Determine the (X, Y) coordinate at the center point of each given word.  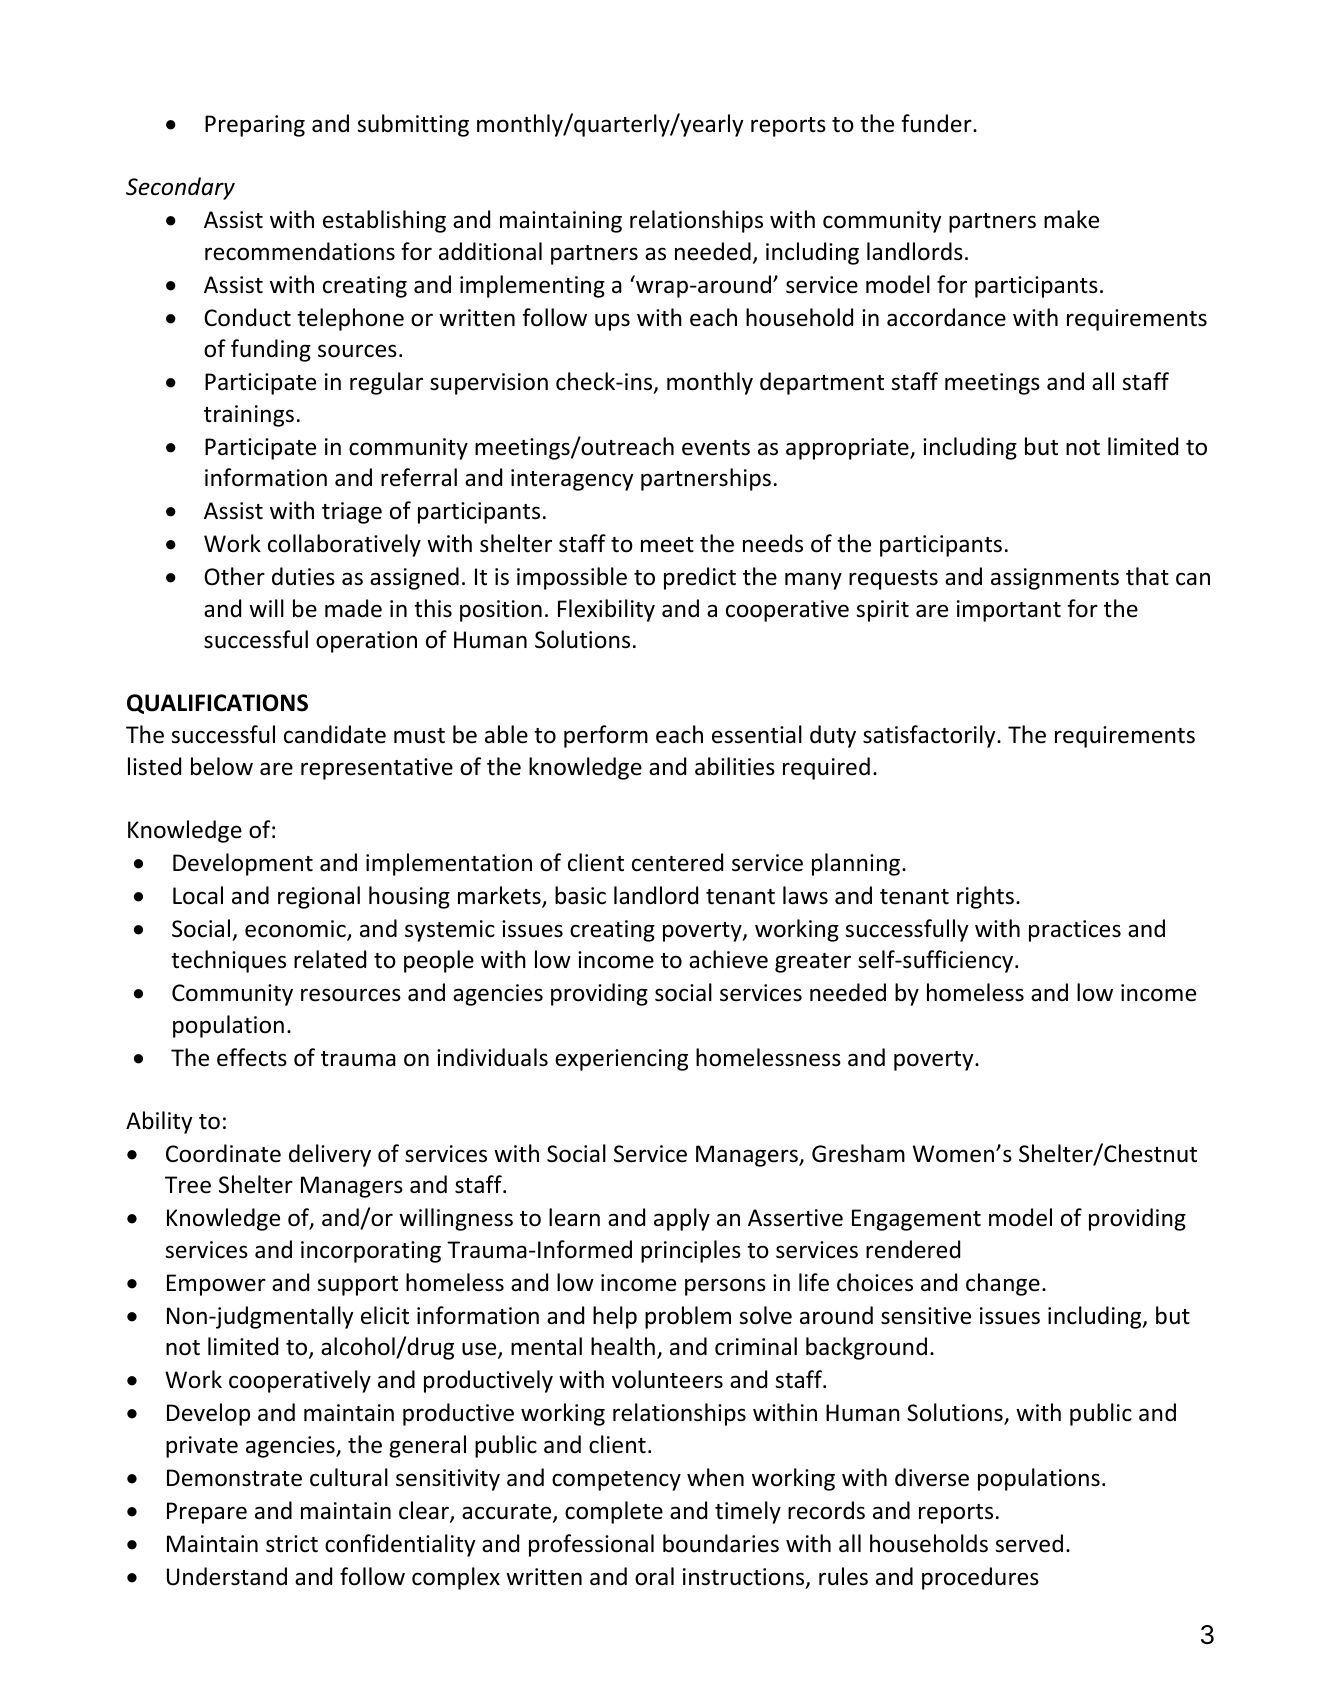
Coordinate (223, 1153)
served (1029, 1543)
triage (352, 513)
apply (682, 1219)
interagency (572, 480)
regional (319, 897)
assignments (1055, 579)
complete (614, 1512)
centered (677, 862)
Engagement (916, 1220)
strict (292, 1544)
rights (985, 897)
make (1071, 219)
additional (490, 251)
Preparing (255, 126)
